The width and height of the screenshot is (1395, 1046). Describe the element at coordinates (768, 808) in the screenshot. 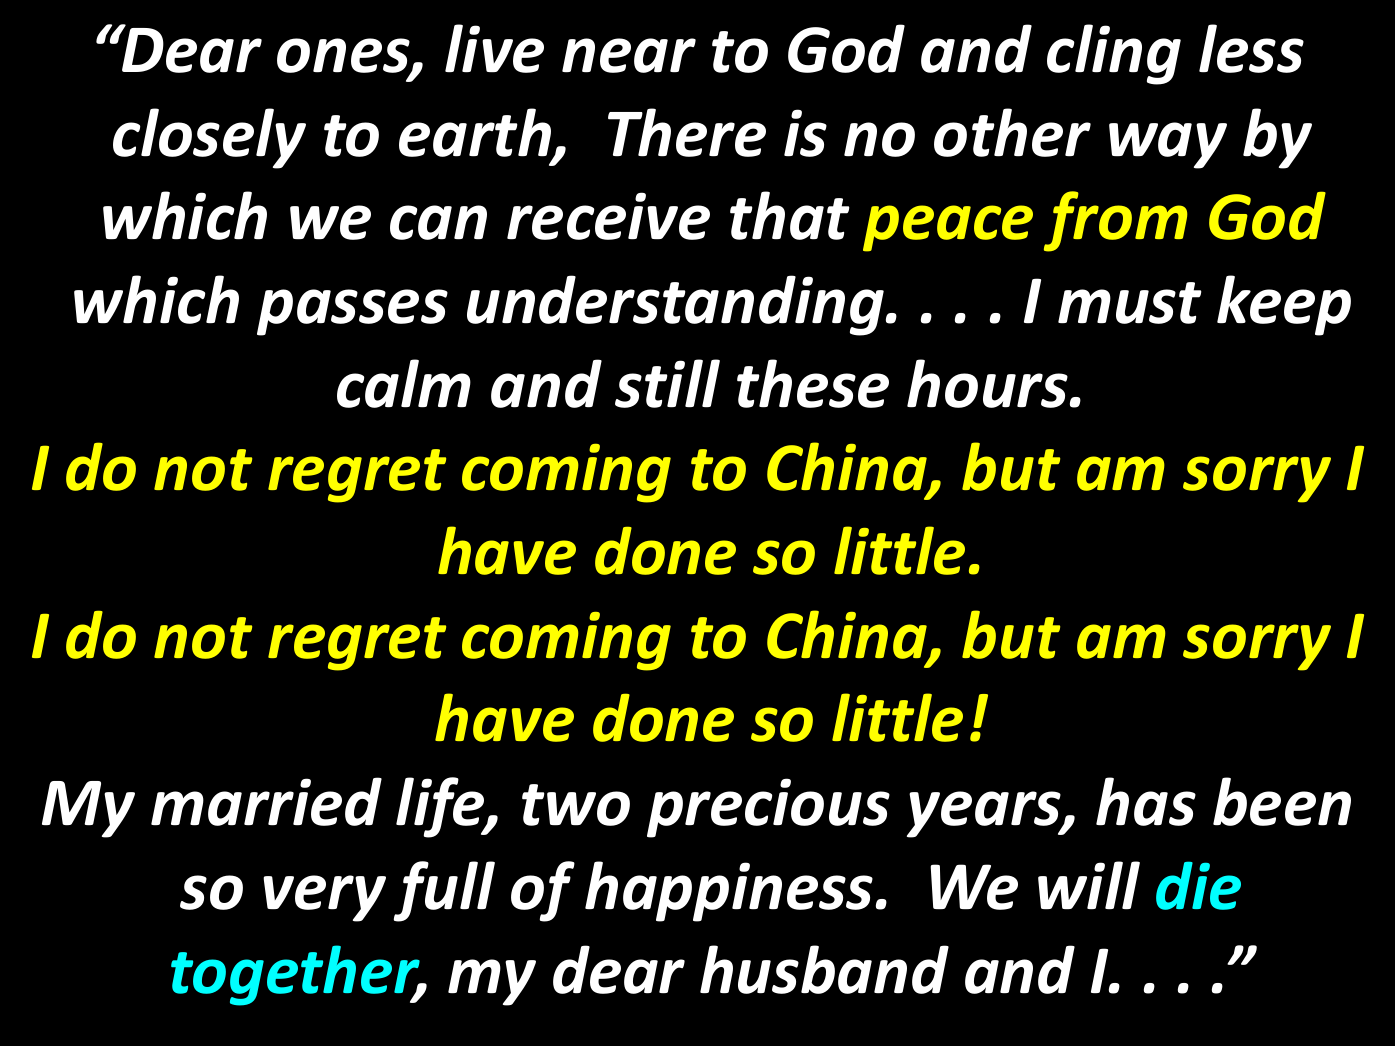

I see `precious` at that location.
